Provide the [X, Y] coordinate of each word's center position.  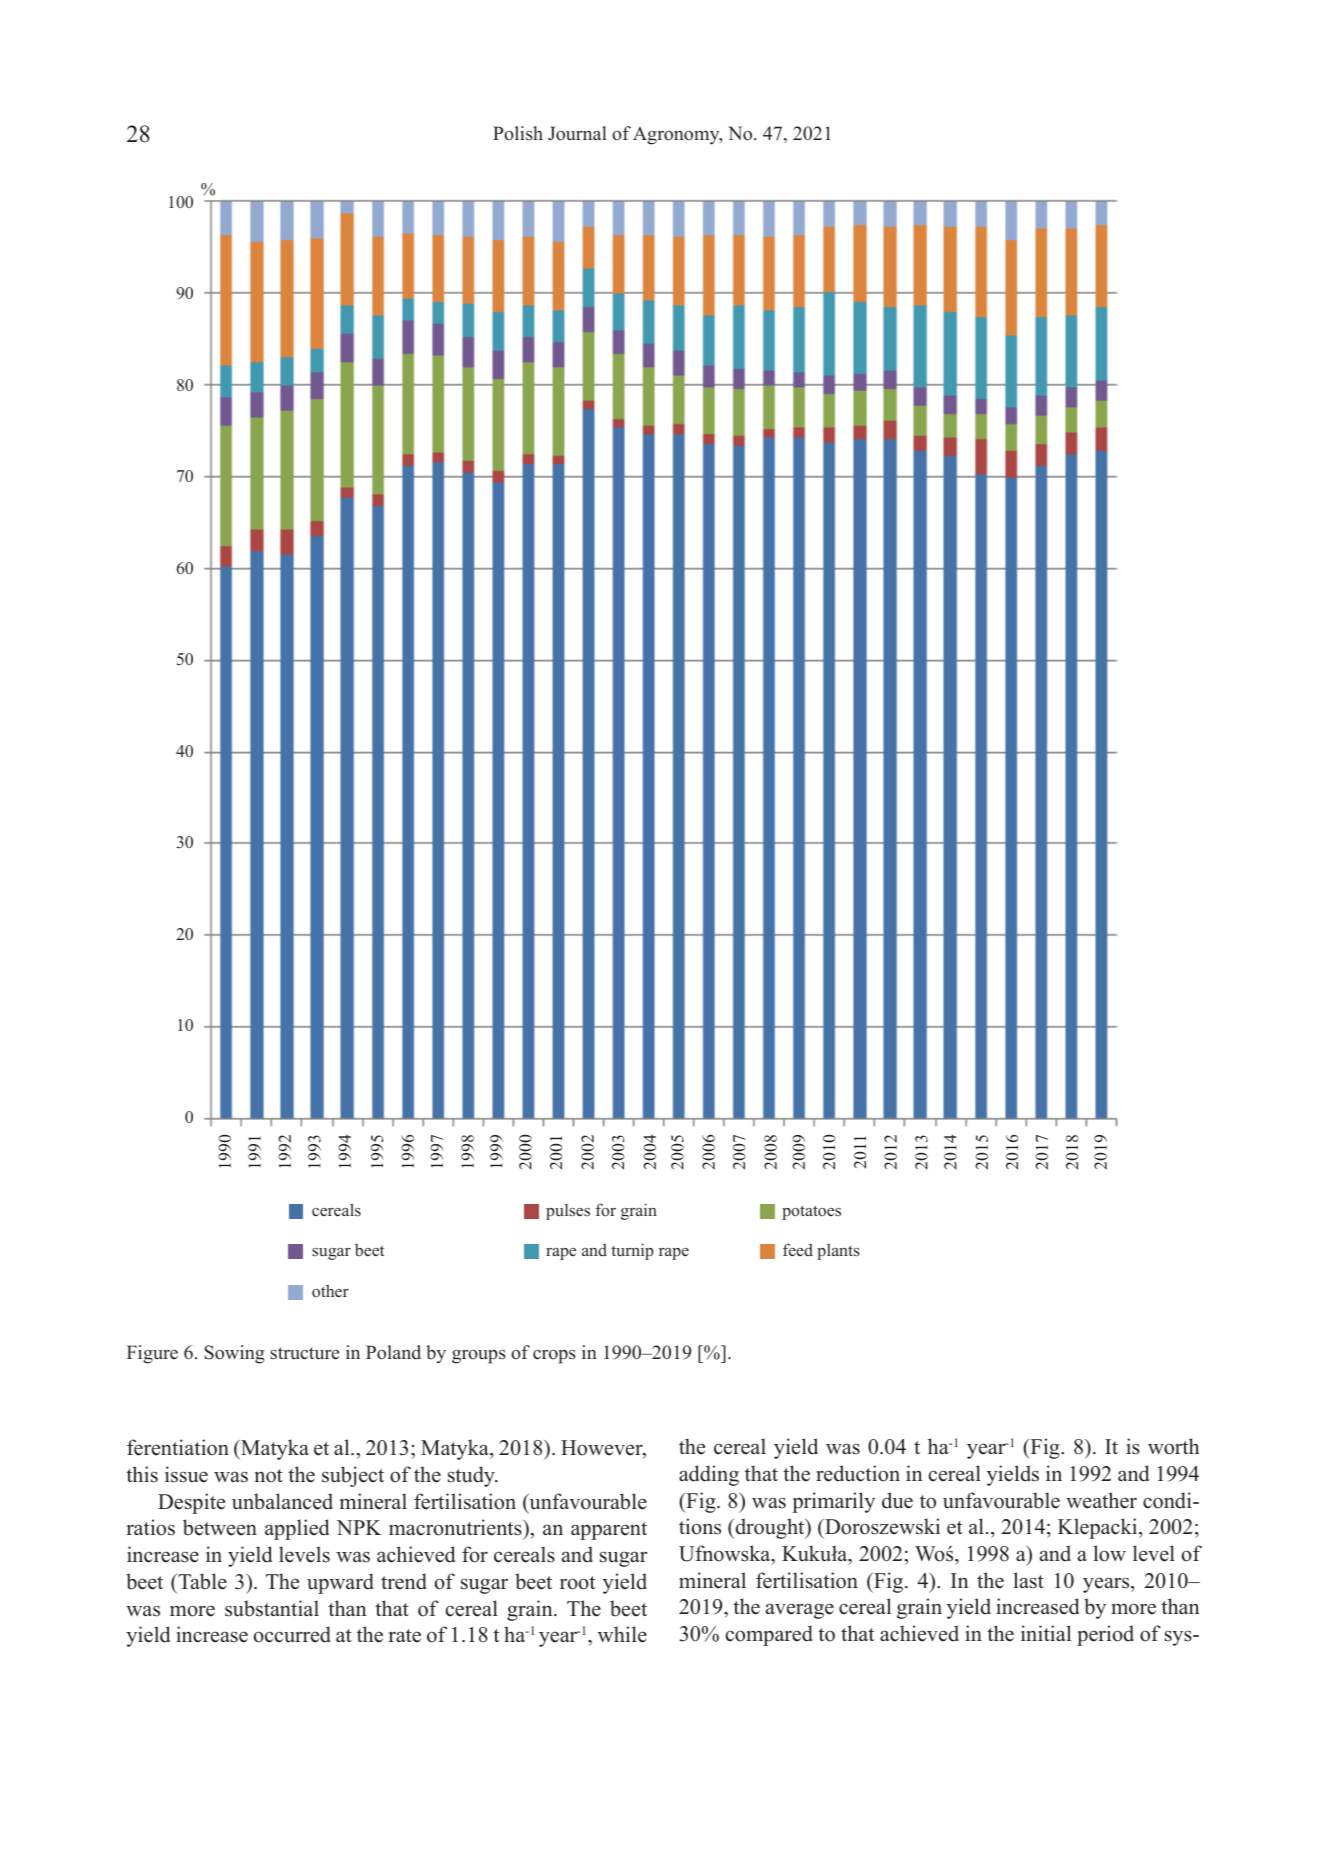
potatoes [811, 1212]
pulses [568, 1212]
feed [798, 1249]
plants [838, 1252]
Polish [518, 133]
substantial [272, 1608]
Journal [577, 133]
